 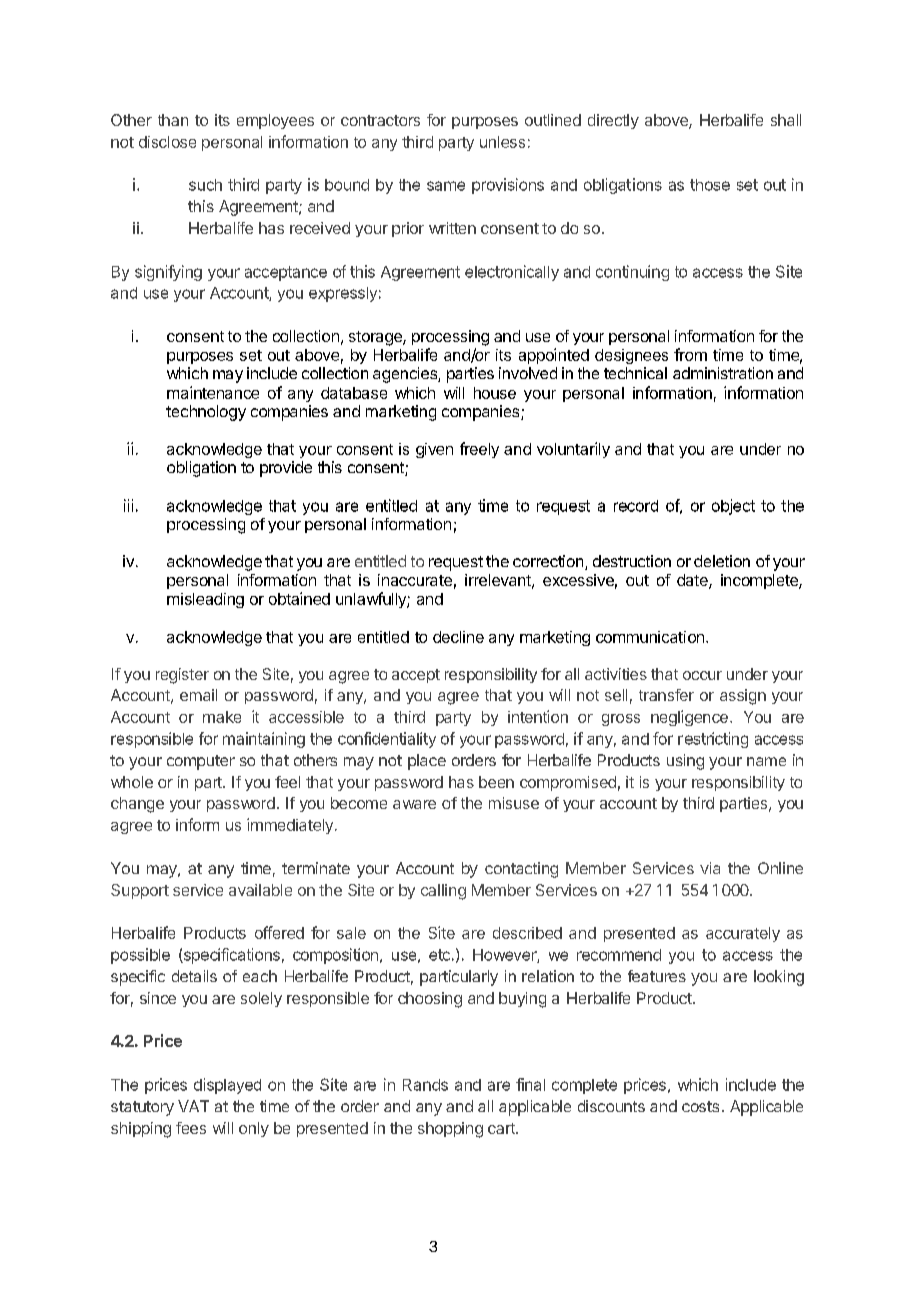 What do you see at coordinates (710, 185) in the screenshot?
I see `those` at bounding box center [710, 185].
